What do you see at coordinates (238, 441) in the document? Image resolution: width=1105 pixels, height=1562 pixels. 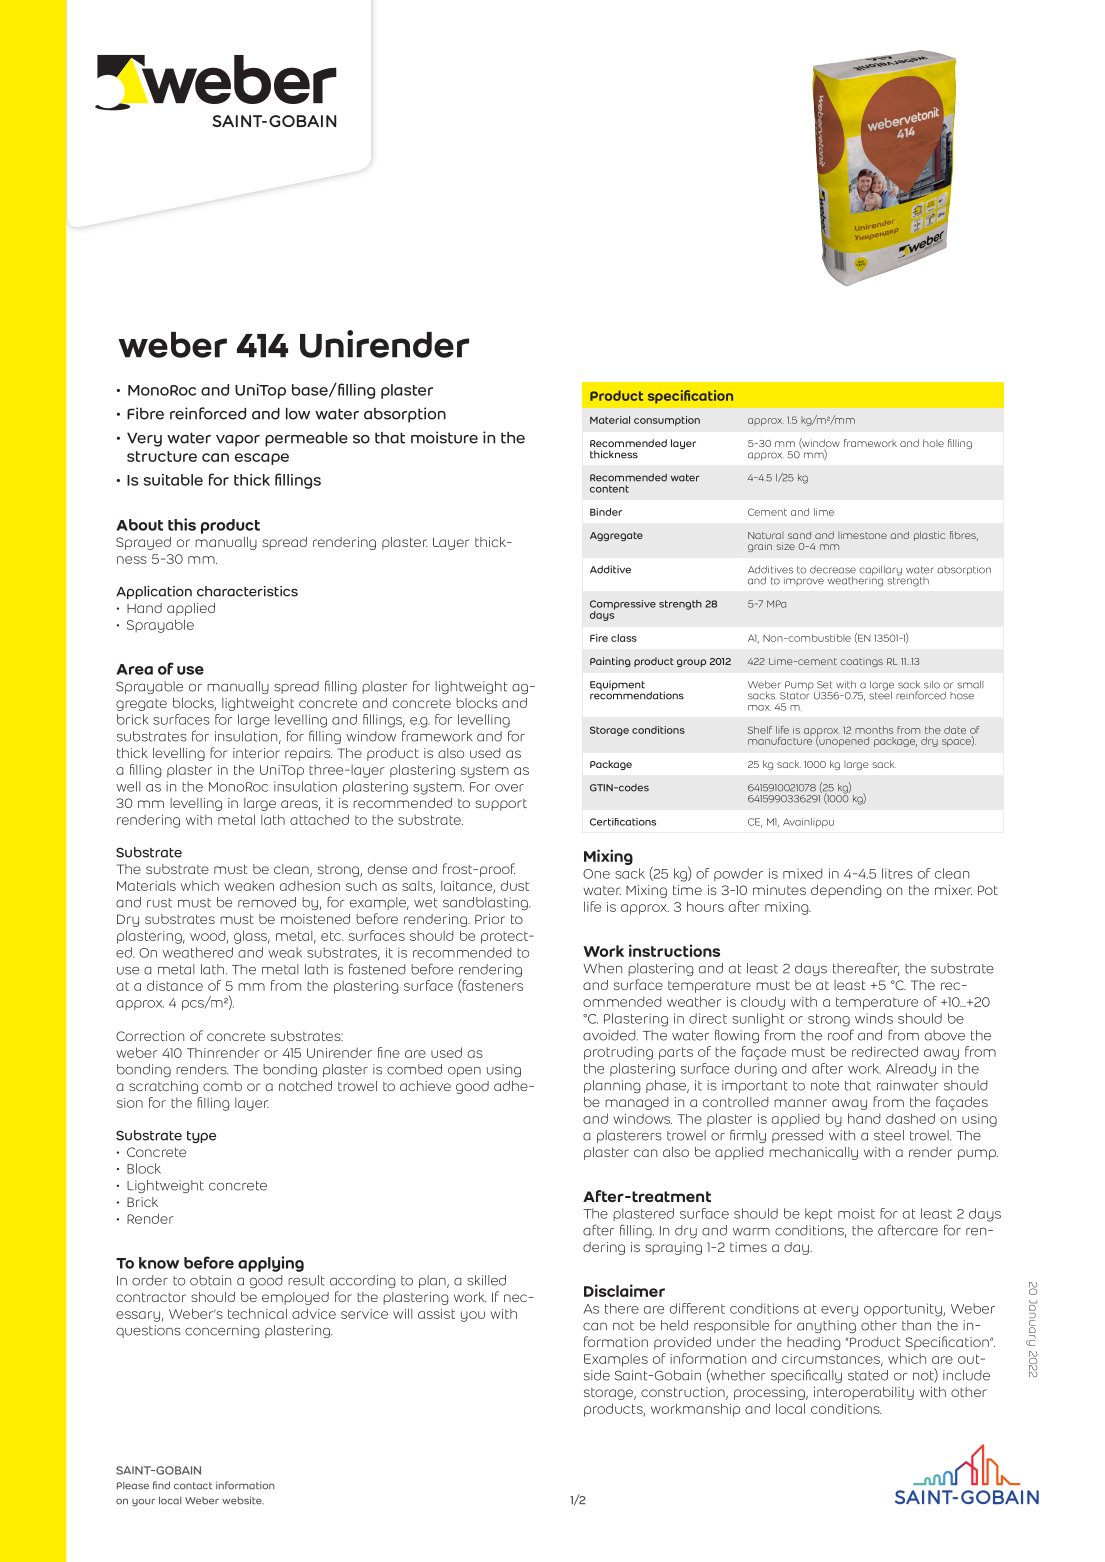 I see `vapor` at bounding box center [238, 441].
